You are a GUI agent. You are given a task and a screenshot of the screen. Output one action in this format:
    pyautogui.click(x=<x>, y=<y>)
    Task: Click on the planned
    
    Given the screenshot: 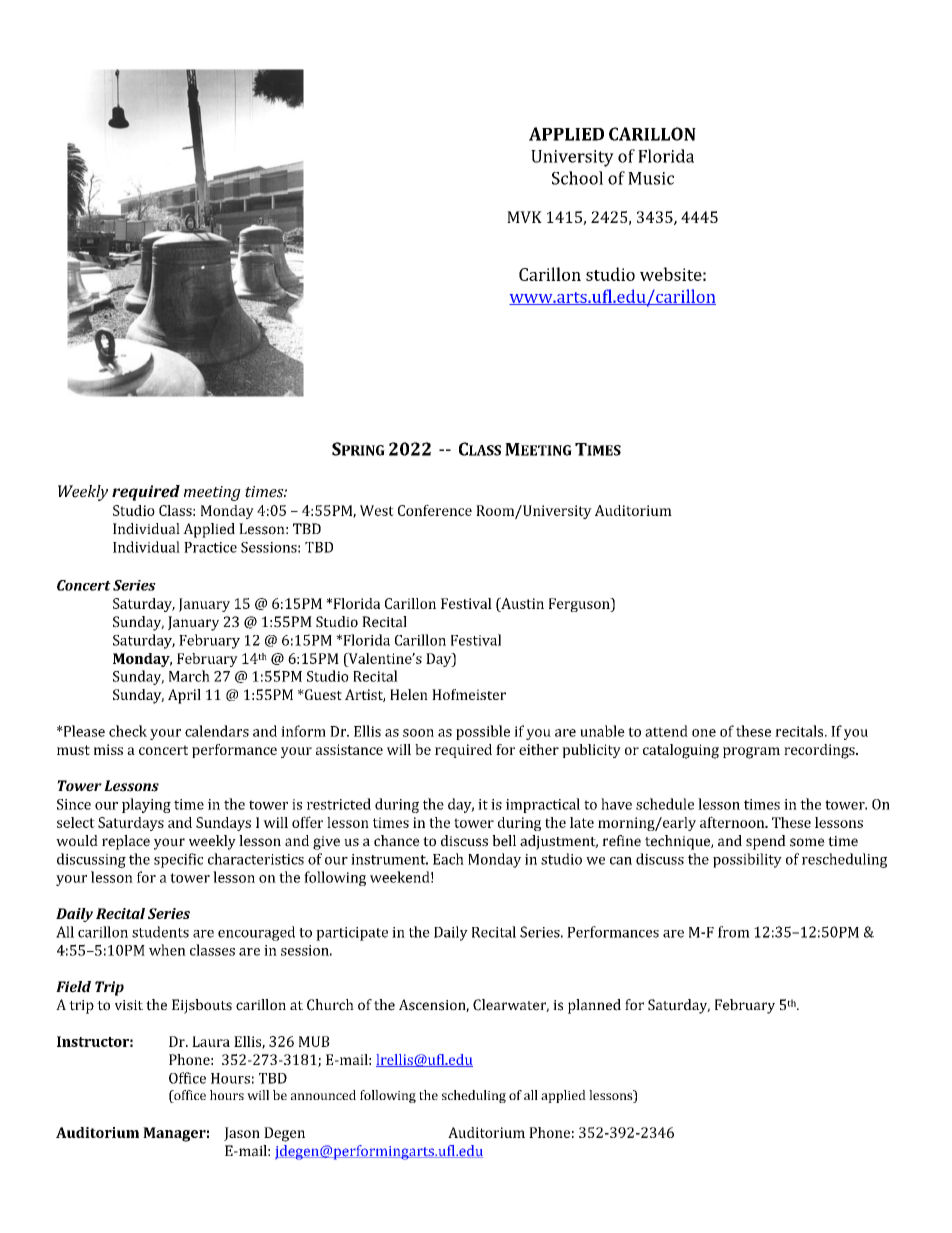 What is the action you would take?
    pyautogui.click(x=594, y=1006)
